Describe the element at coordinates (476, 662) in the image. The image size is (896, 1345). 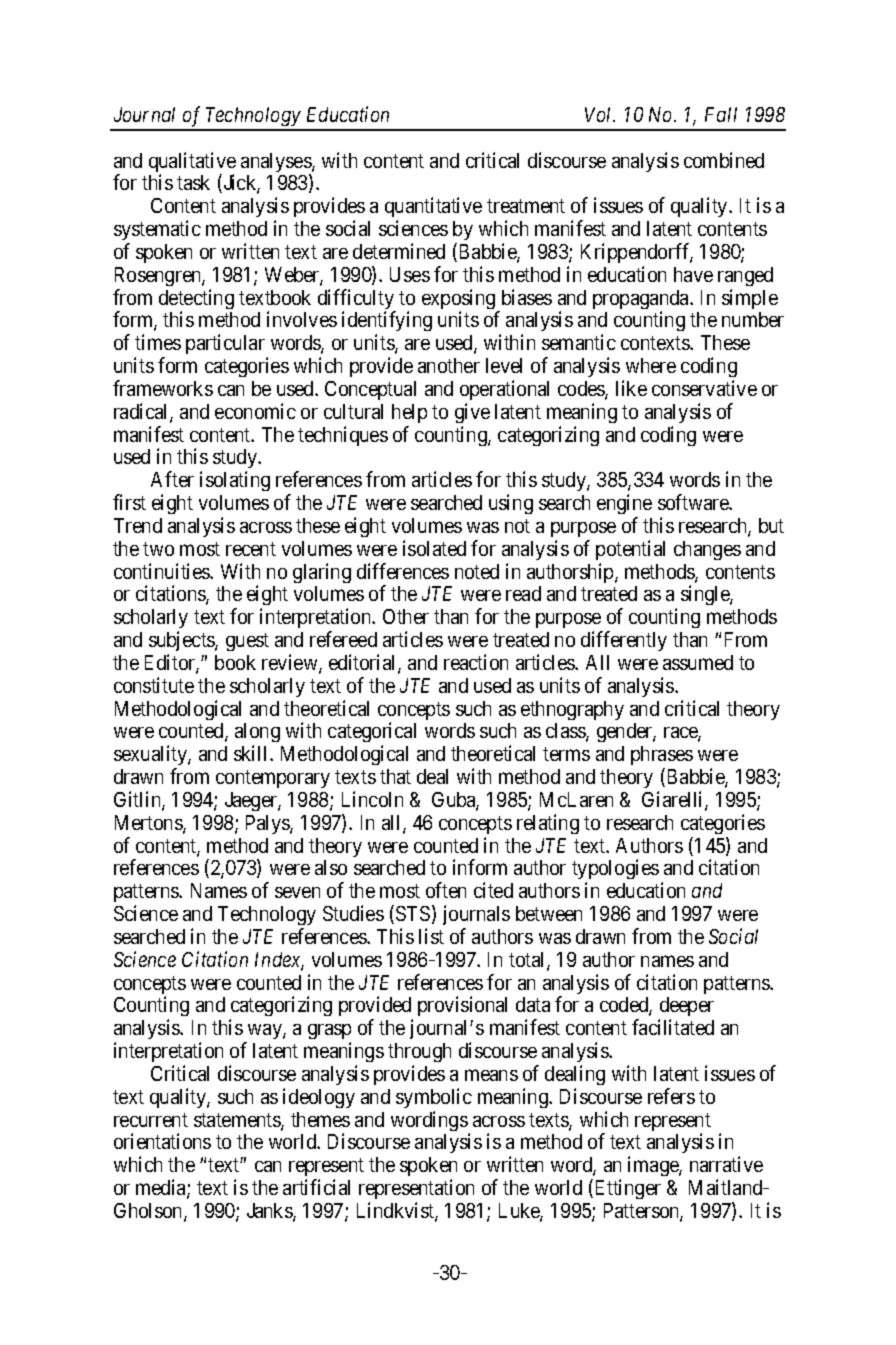
I see `reaction` at that location.
